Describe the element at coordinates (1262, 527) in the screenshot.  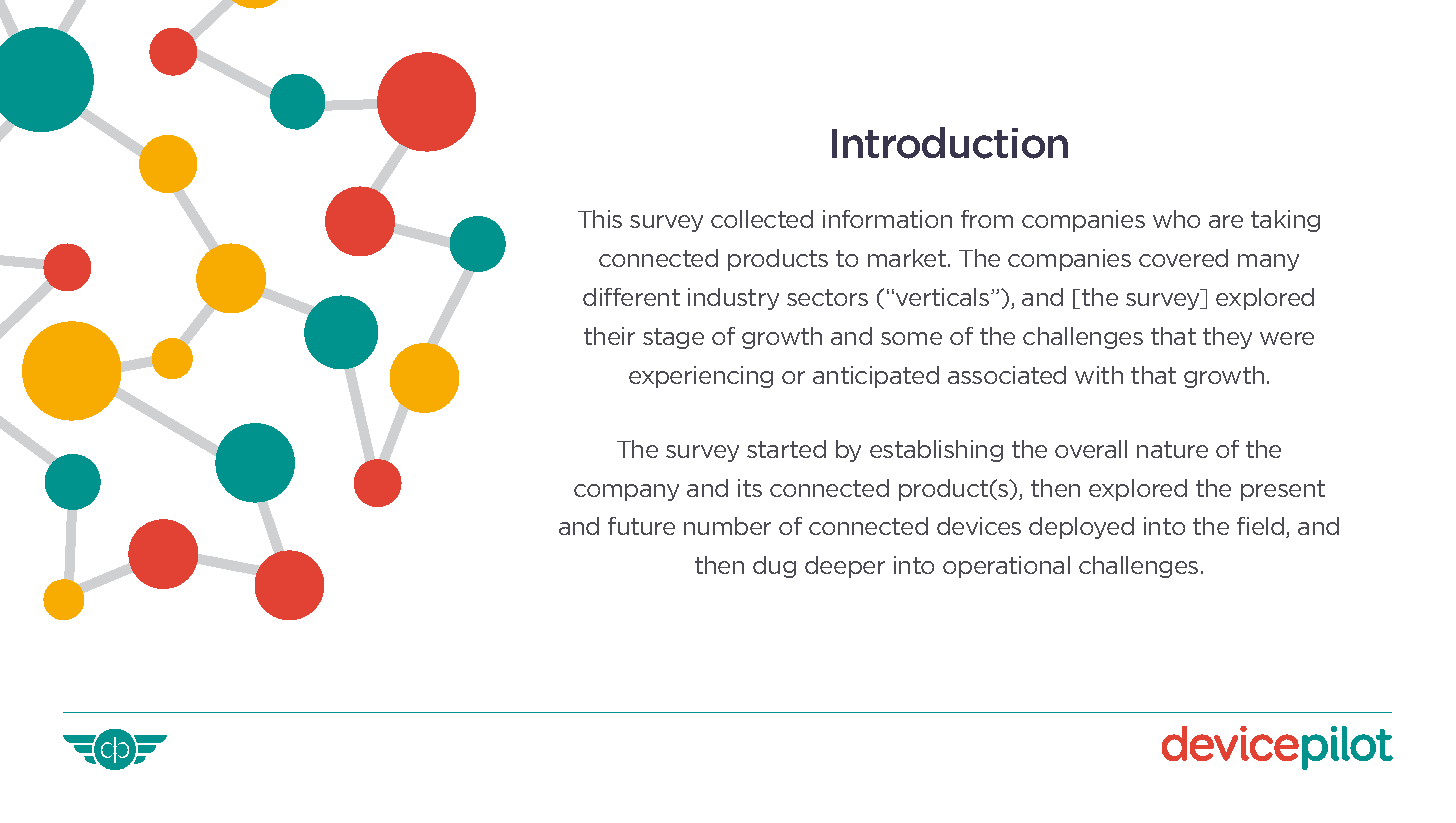
I see `field` at that location.
